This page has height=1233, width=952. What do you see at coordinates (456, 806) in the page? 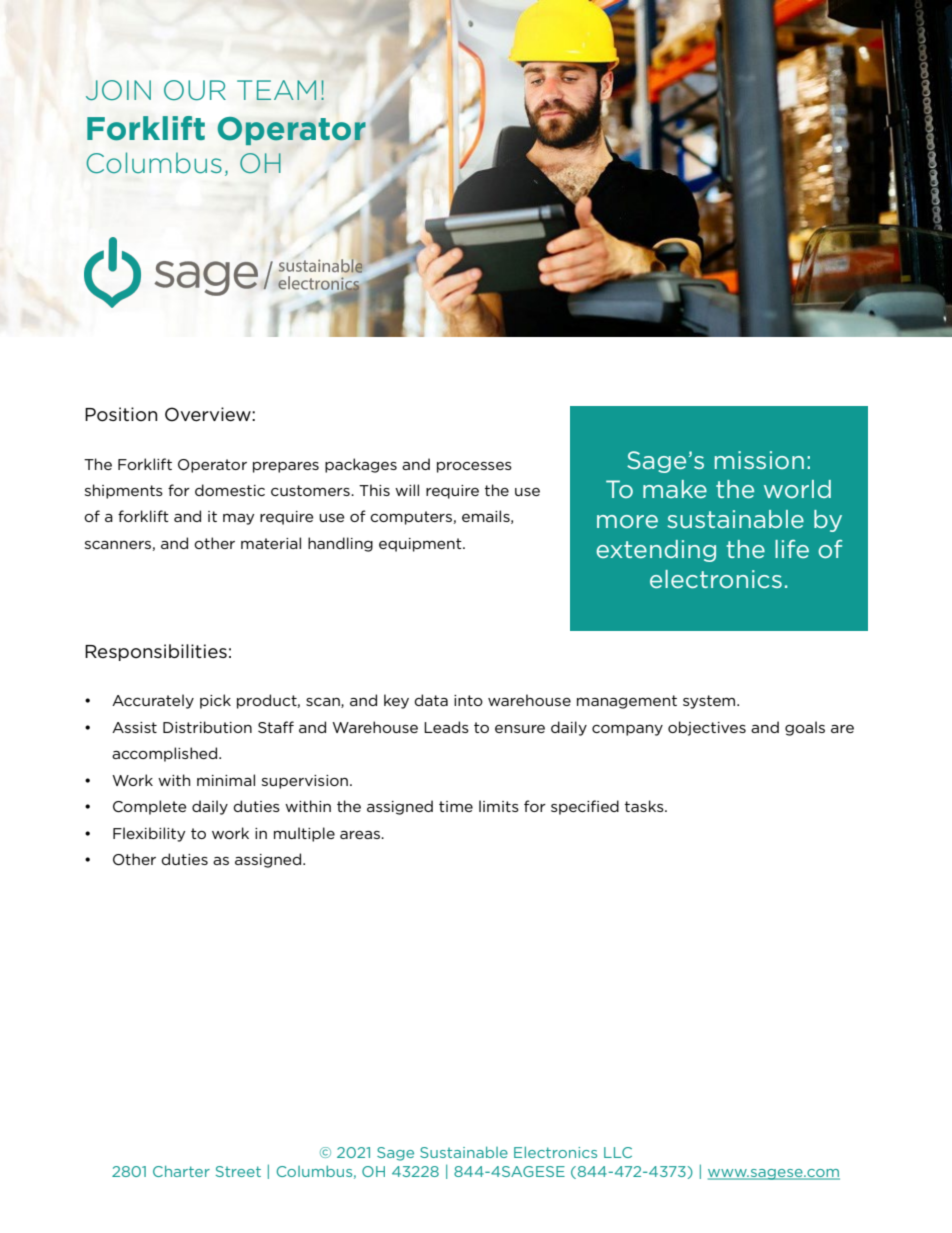
I see `time` at bounding box center [456, 806].
